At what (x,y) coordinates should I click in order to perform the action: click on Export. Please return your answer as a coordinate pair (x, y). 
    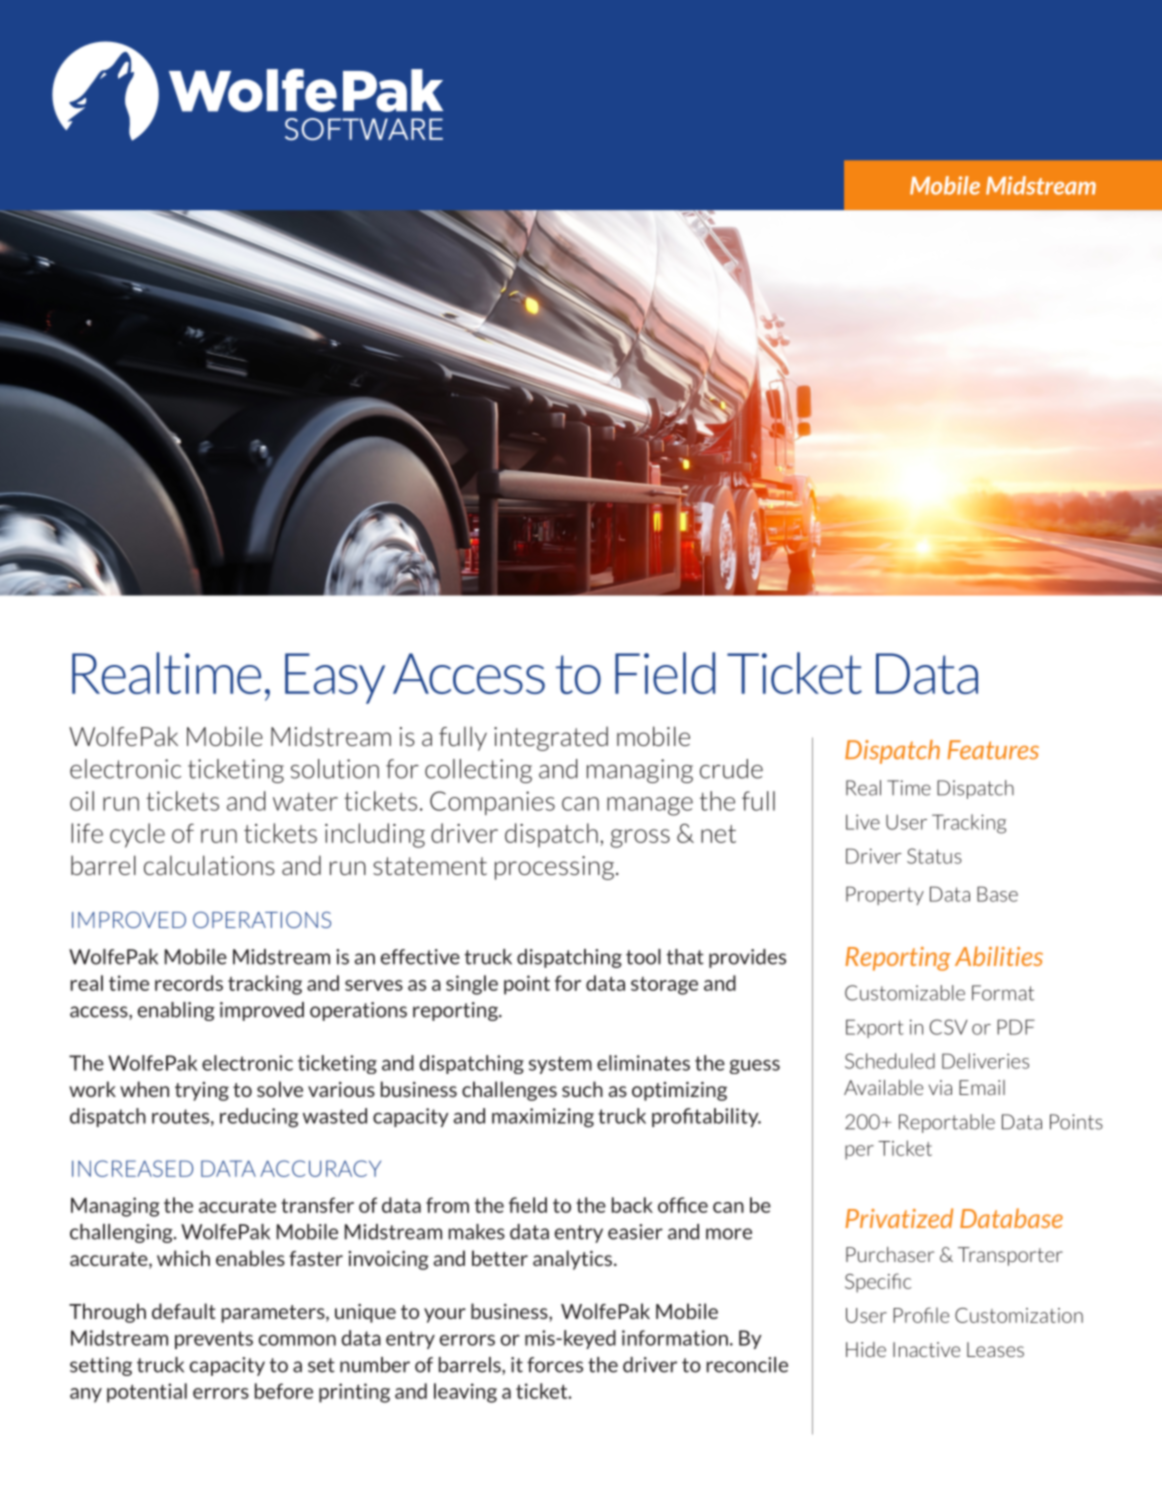
    Looking at the image, I should click on (875, 1028).
